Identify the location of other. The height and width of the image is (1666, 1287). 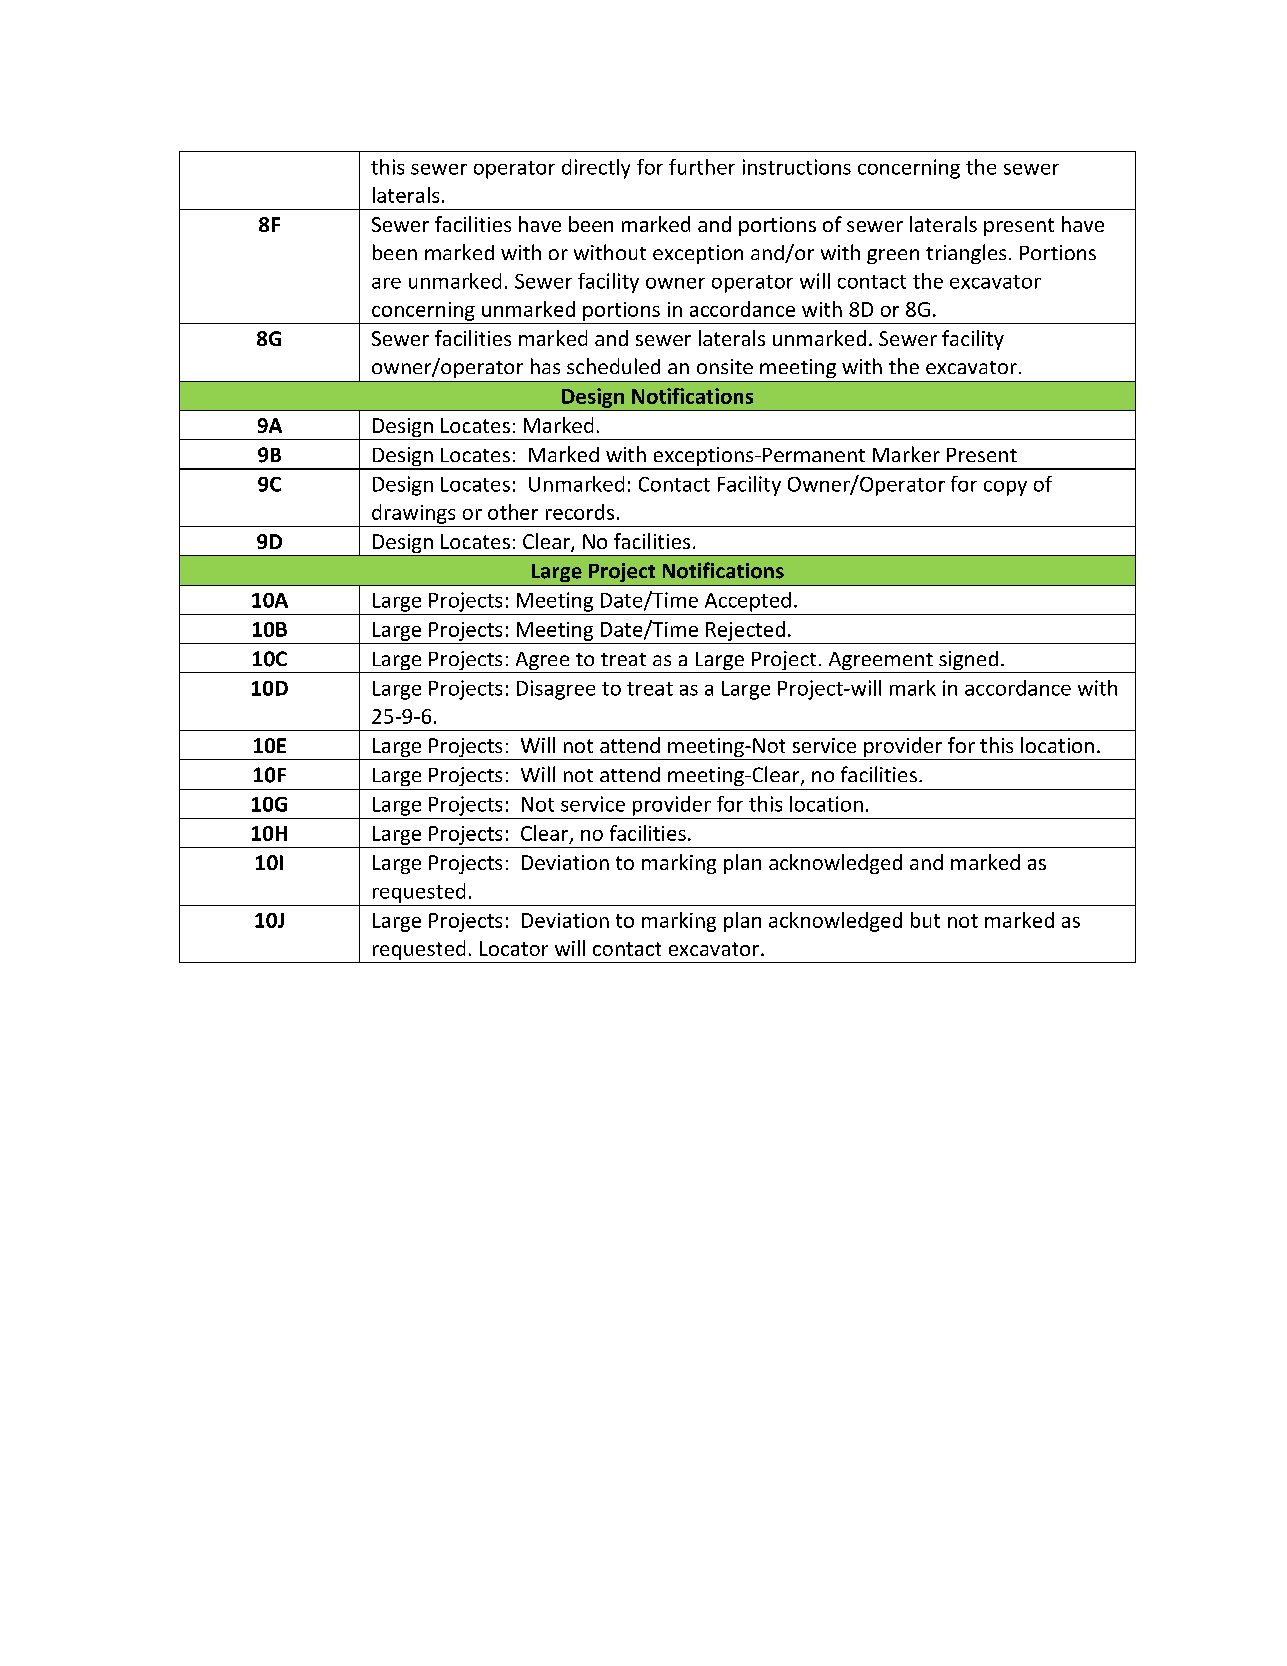
(513, 512).
